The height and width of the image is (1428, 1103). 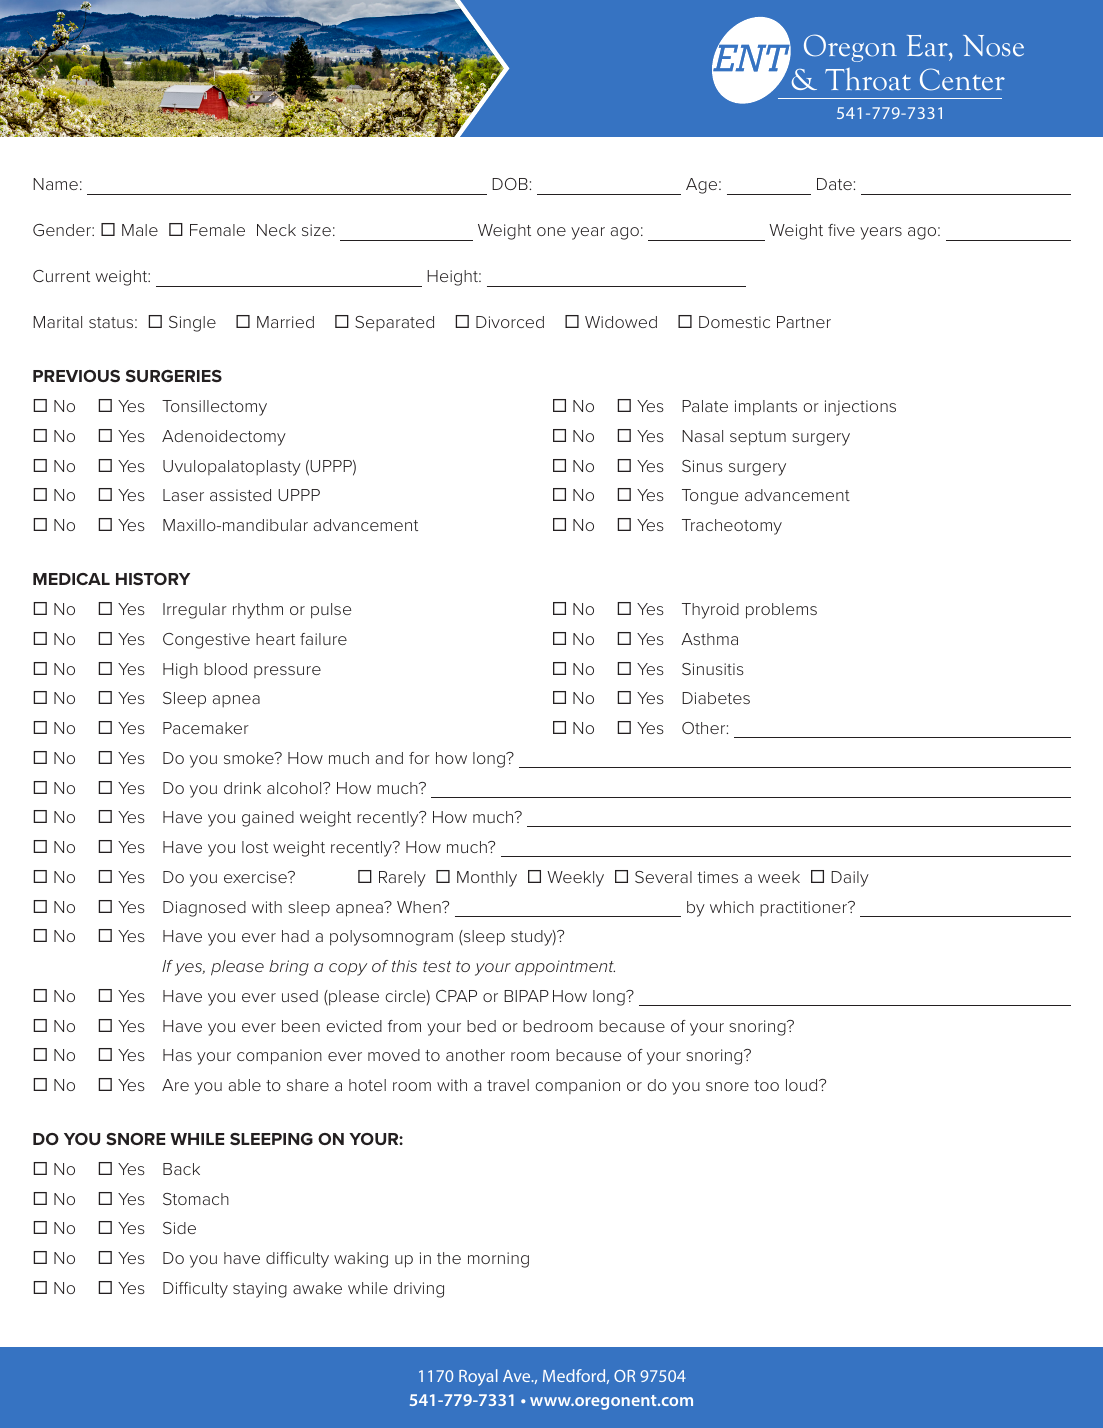 What do you see at coordinates (260, 1290) in the image?
I see `staying` at bounding box center [260, 1290].
